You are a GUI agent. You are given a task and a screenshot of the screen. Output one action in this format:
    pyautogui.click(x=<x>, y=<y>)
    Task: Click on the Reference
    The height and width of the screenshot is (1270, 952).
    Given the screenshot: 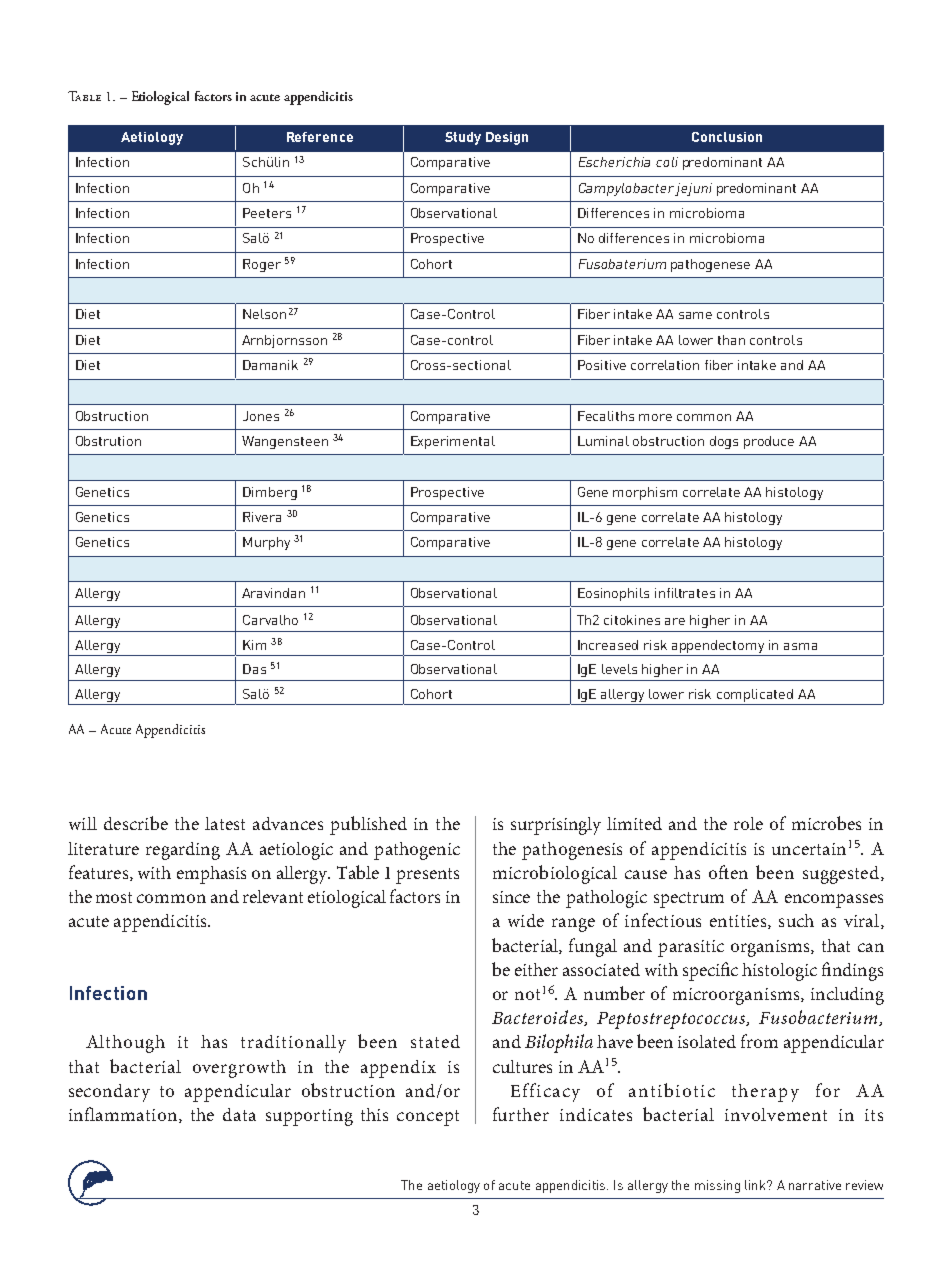 What is the action you would take?
    pyautogui.click(x=320, y=137)
